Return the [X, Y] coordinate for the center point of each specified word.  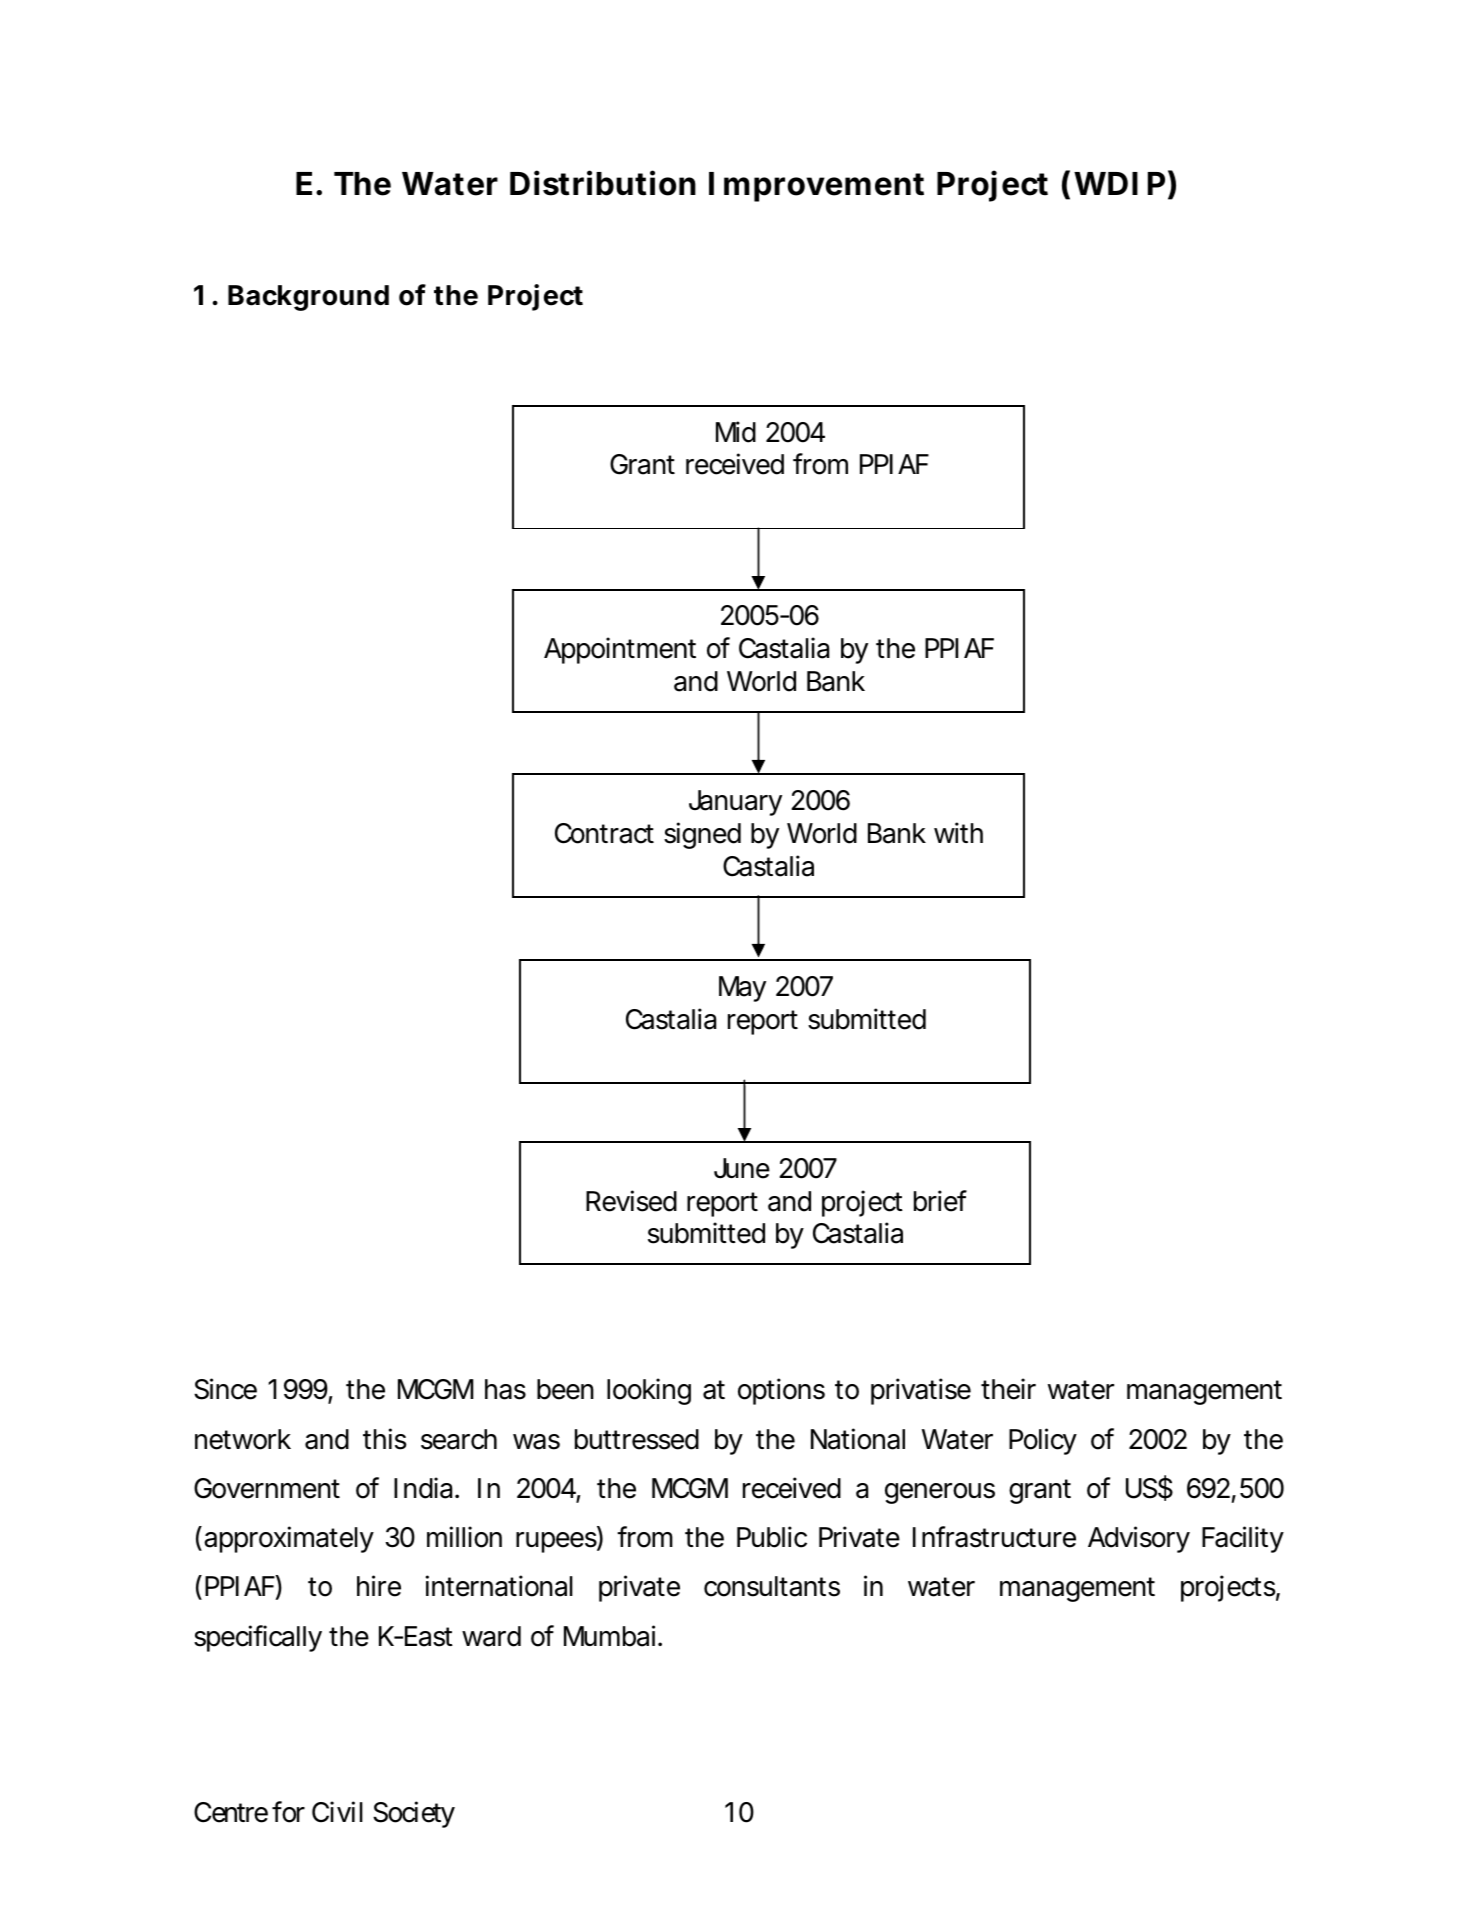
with [958, 832]
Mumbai [609, 1636]
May [742, 989]
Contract [604, 833]
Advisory [1139, 1539]
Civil [337, 1812]
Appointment [620, 650]
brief [940, 1201]
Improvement [816, 187]
